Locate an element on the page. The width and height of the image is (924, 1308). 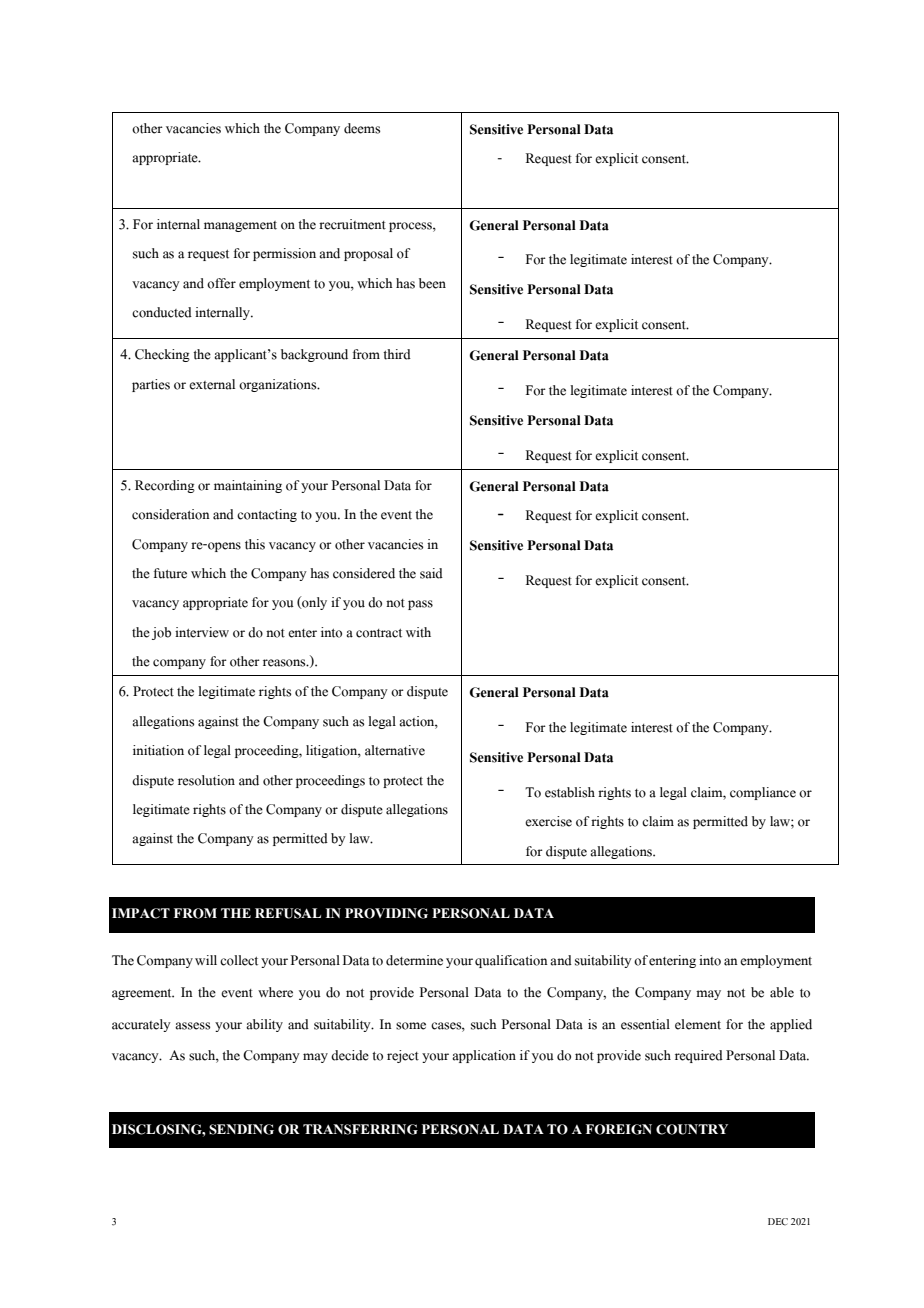
SENDING is located at coordinates (241, 1129).
